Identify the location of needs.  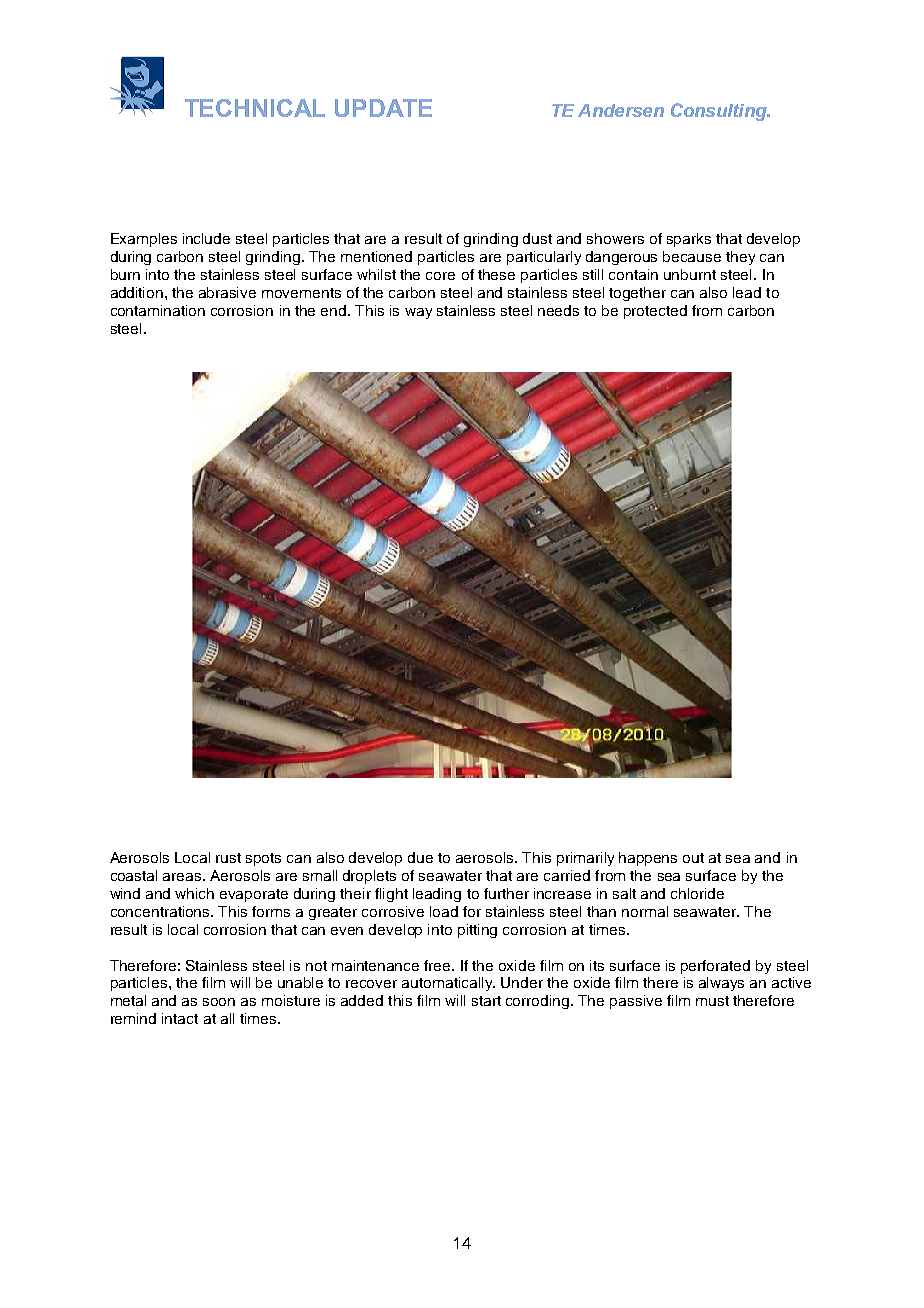
(558, 310).
